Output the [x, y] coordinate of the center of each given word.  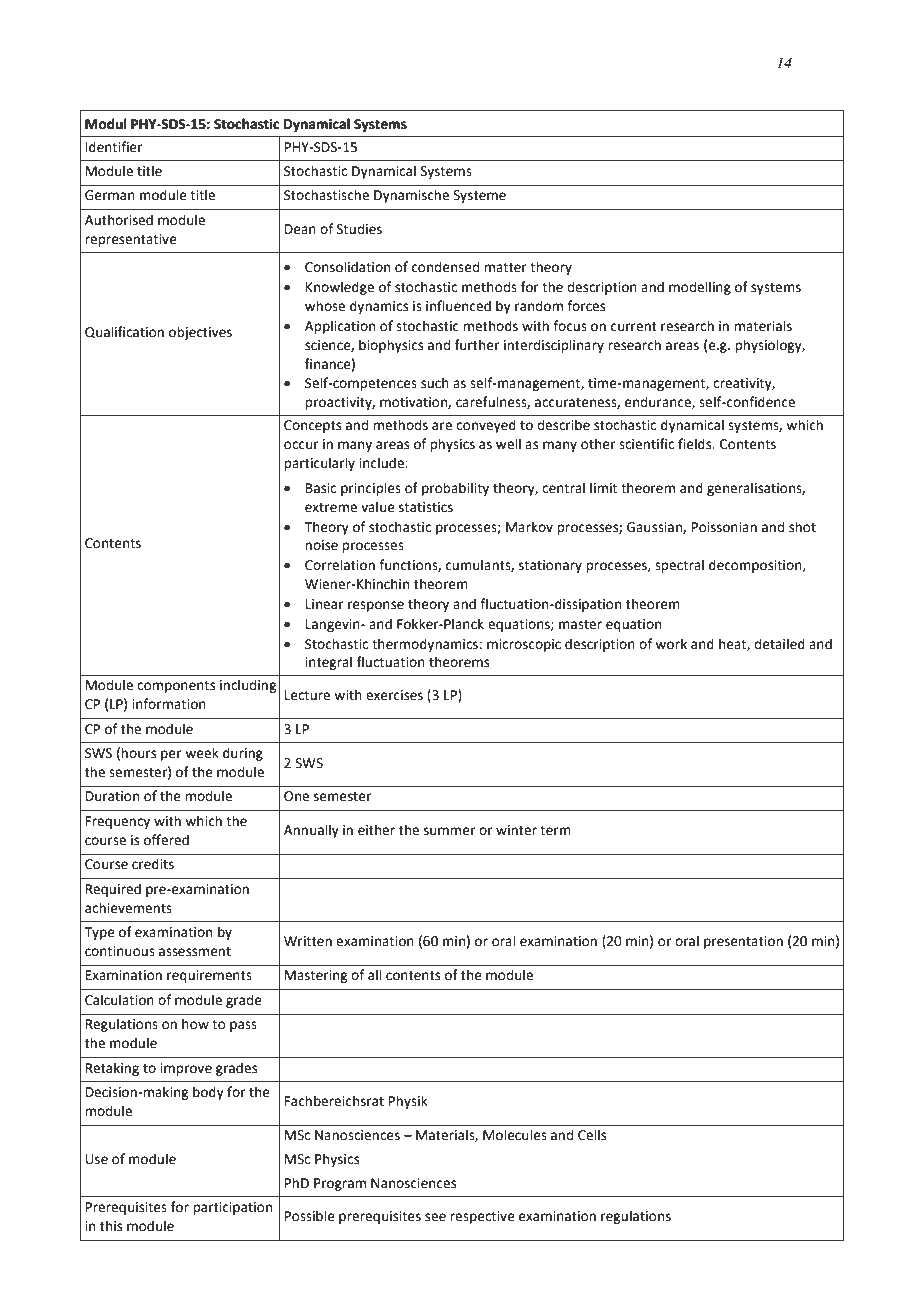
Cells [592, 1135]
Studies [359, 229]
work [671, 644]
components [176, 687]
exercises [394, 695]
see [435, 1217]
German [110, 195]
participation [232, 1208]
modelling [700, 288]
